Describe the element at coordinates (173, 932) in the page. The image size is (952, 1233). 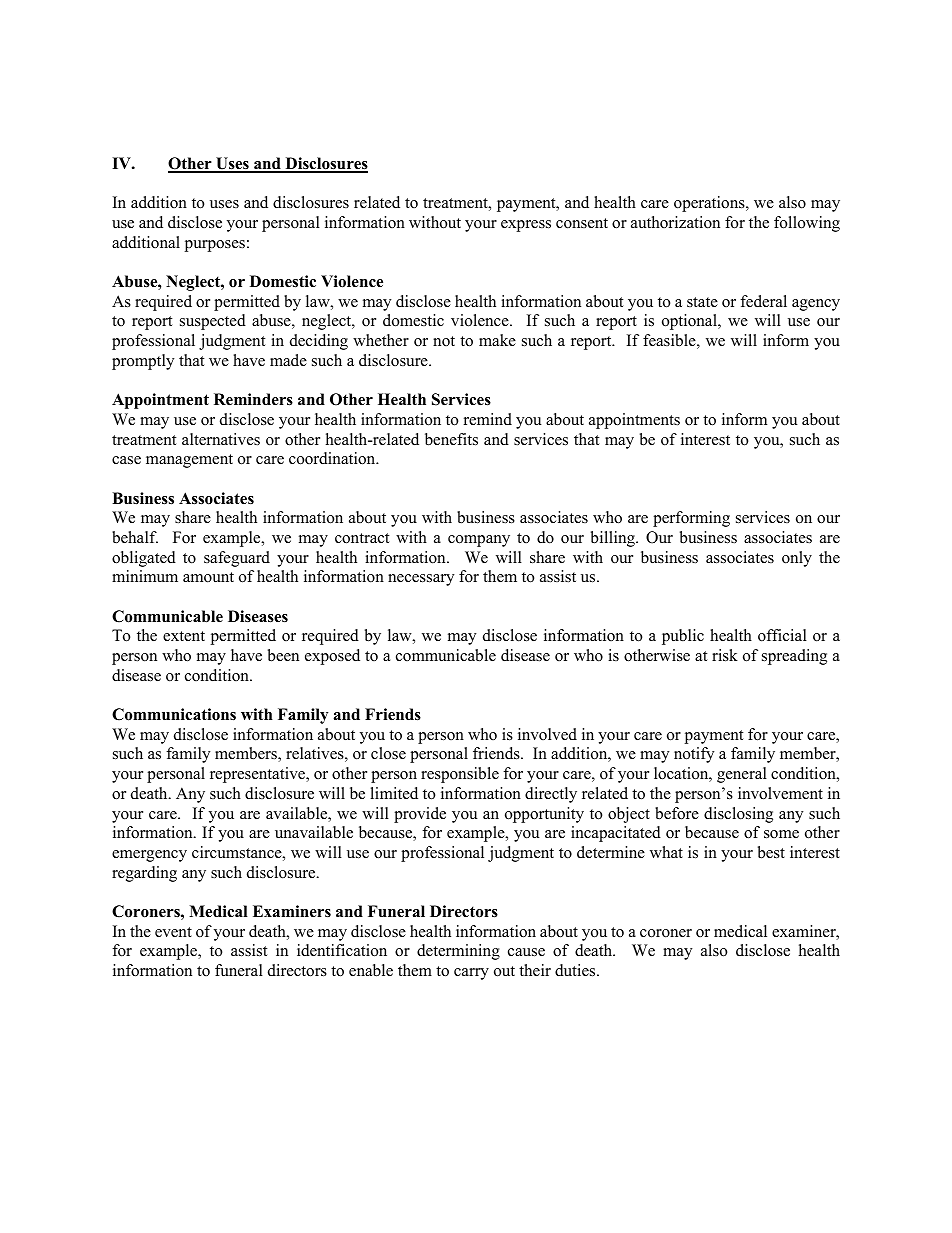
I see `event` at that location.
